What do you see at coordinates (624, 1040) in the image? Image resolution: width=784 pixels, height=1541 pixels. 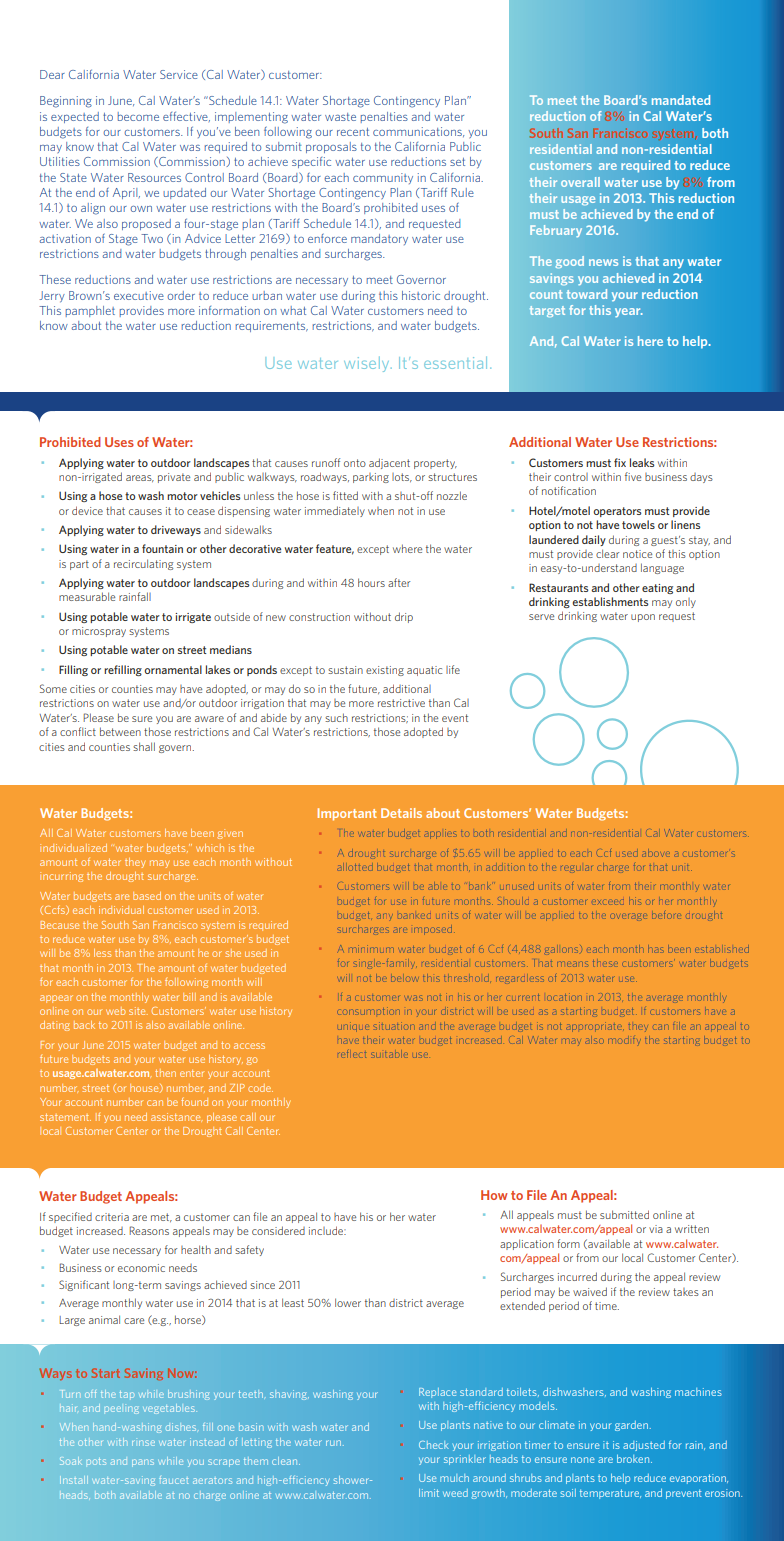 I see `modify` at bounding box center [624, 1040].
